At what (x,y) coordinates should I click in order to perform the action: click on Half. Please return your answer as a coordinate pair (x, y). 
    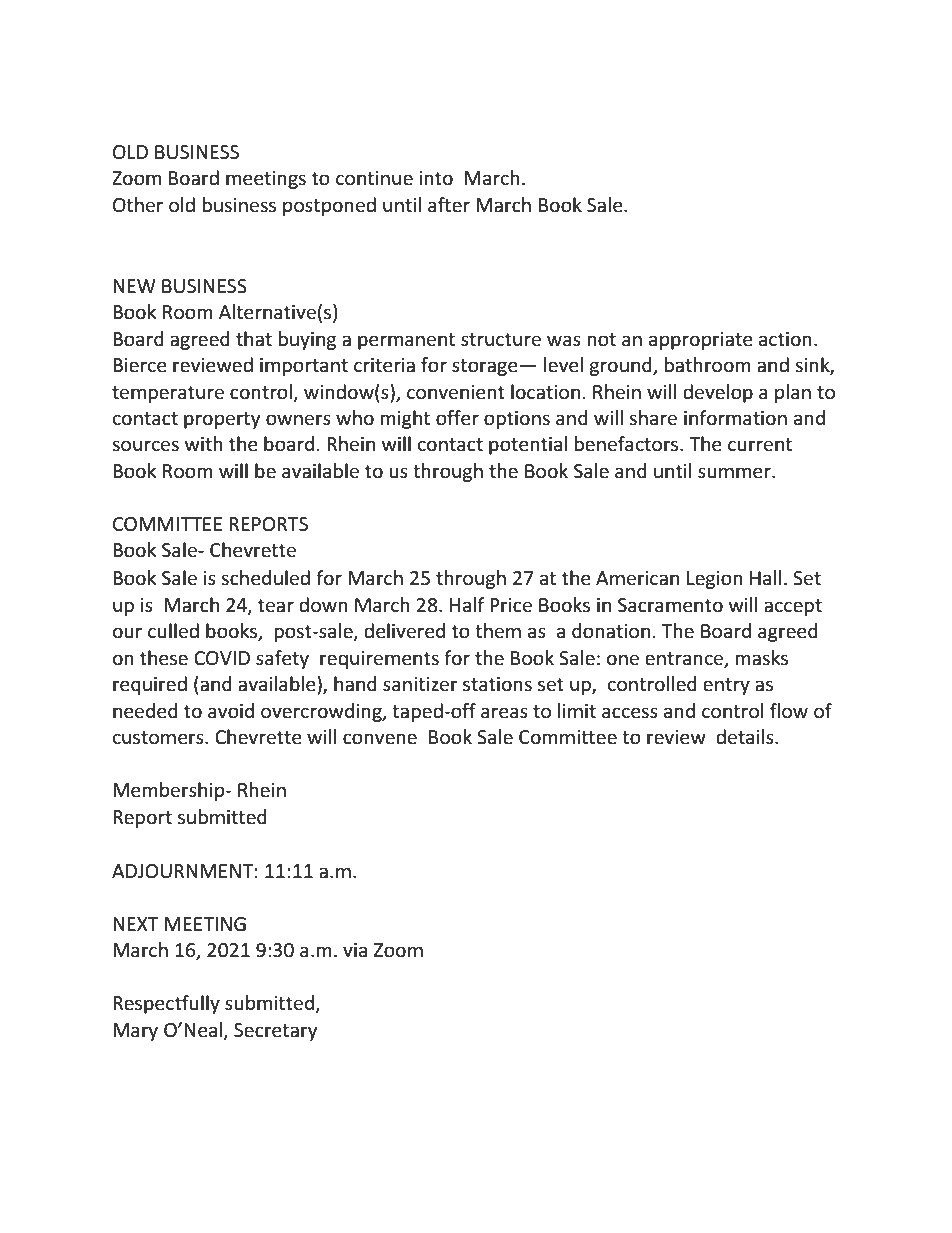
    Looking at the image, I should click on (467, 604).
